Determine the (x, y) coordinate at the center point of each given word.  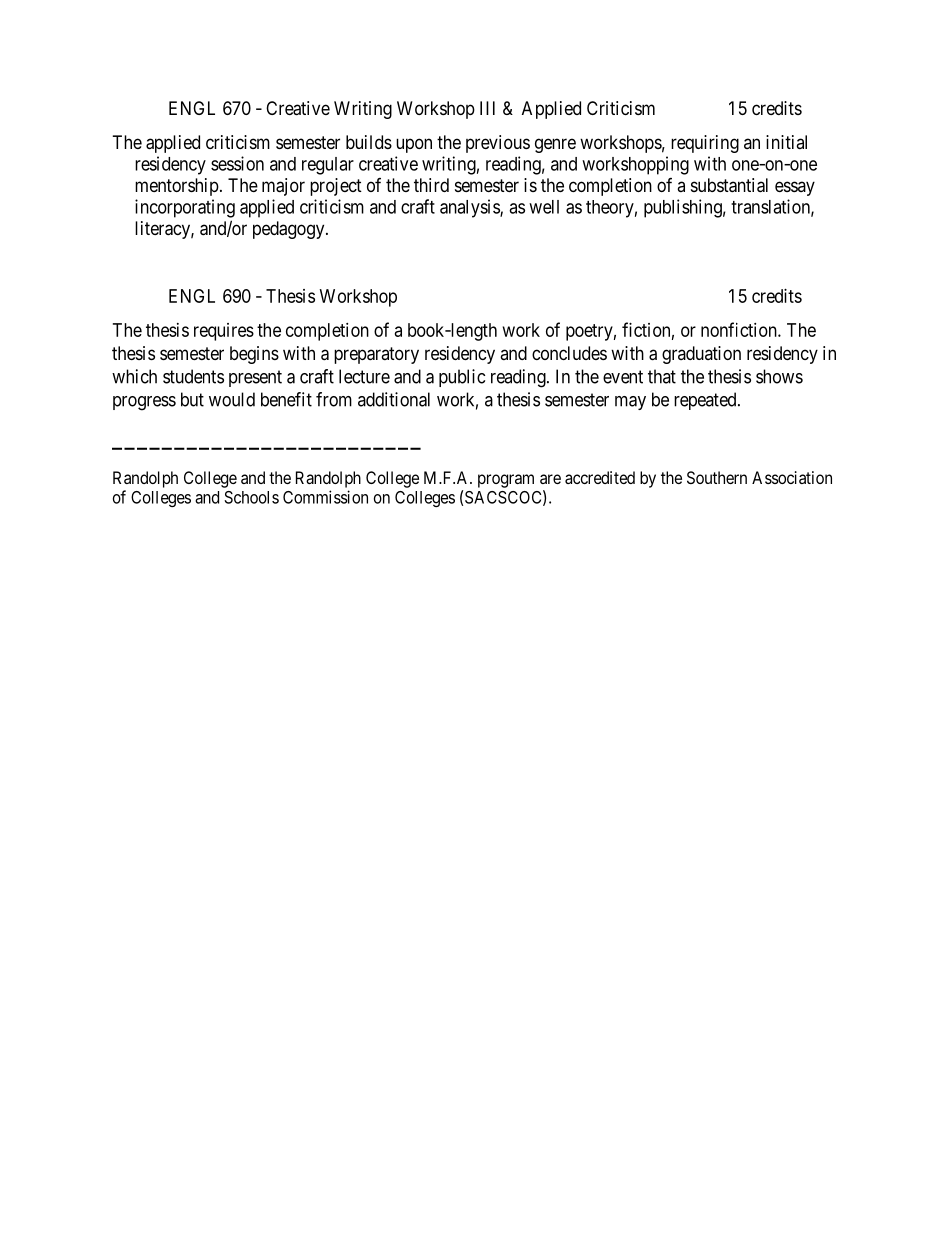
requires (224, 332)
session (237, 163)
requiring (705, 144)
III (487, 108)
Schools (251, 497)
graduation (701, 355)
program (506, 481)
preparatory (376, 355)
